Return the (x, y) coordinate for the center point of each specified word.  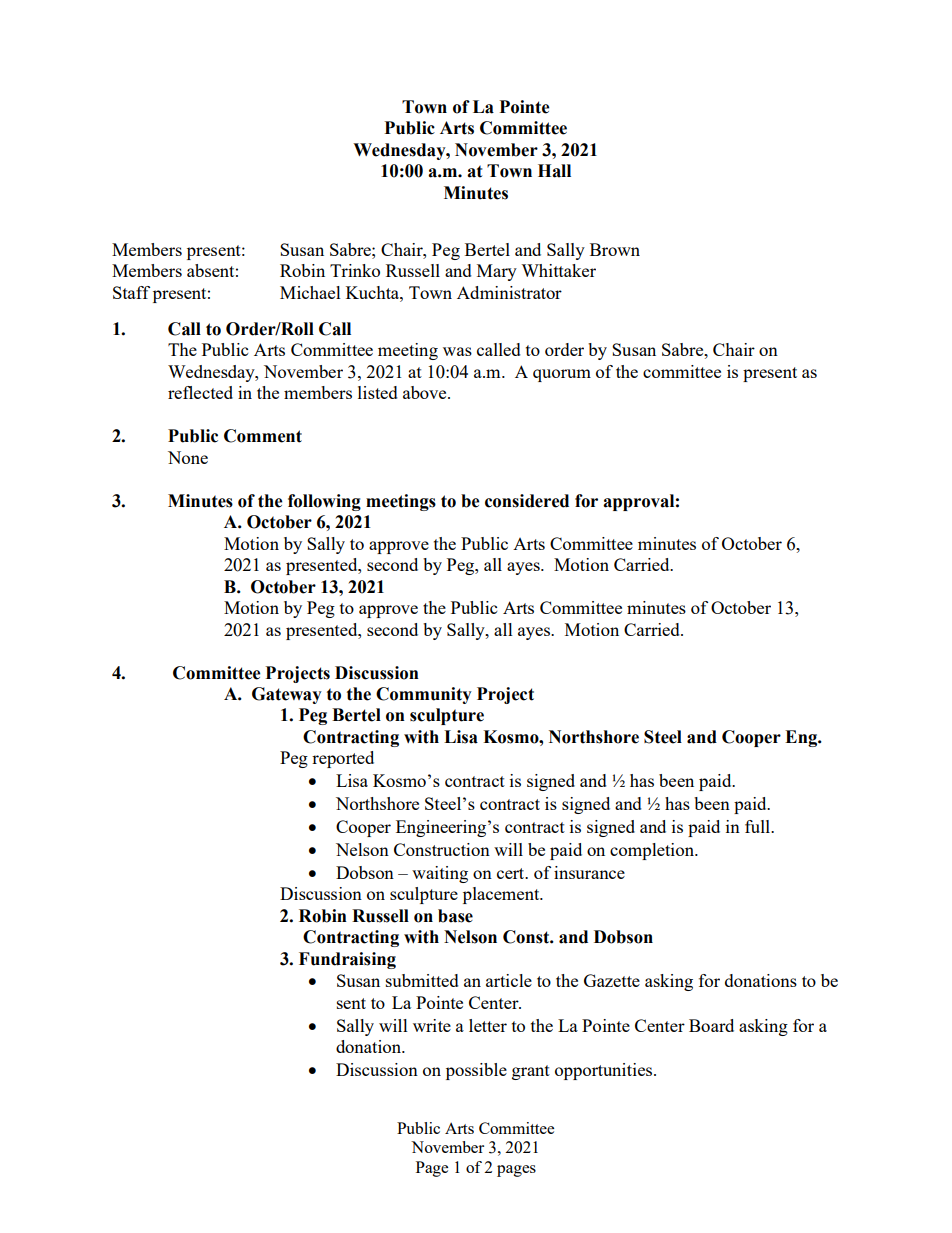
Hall (554, 171)
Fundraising (347, 960)
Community (424, 695)
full (758, 826)
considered (527, 501)
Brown (615, 249)
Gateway (287, 695)
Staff (131, 292)
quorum (562, 375)
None (188, 457)
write (432, 1025)
